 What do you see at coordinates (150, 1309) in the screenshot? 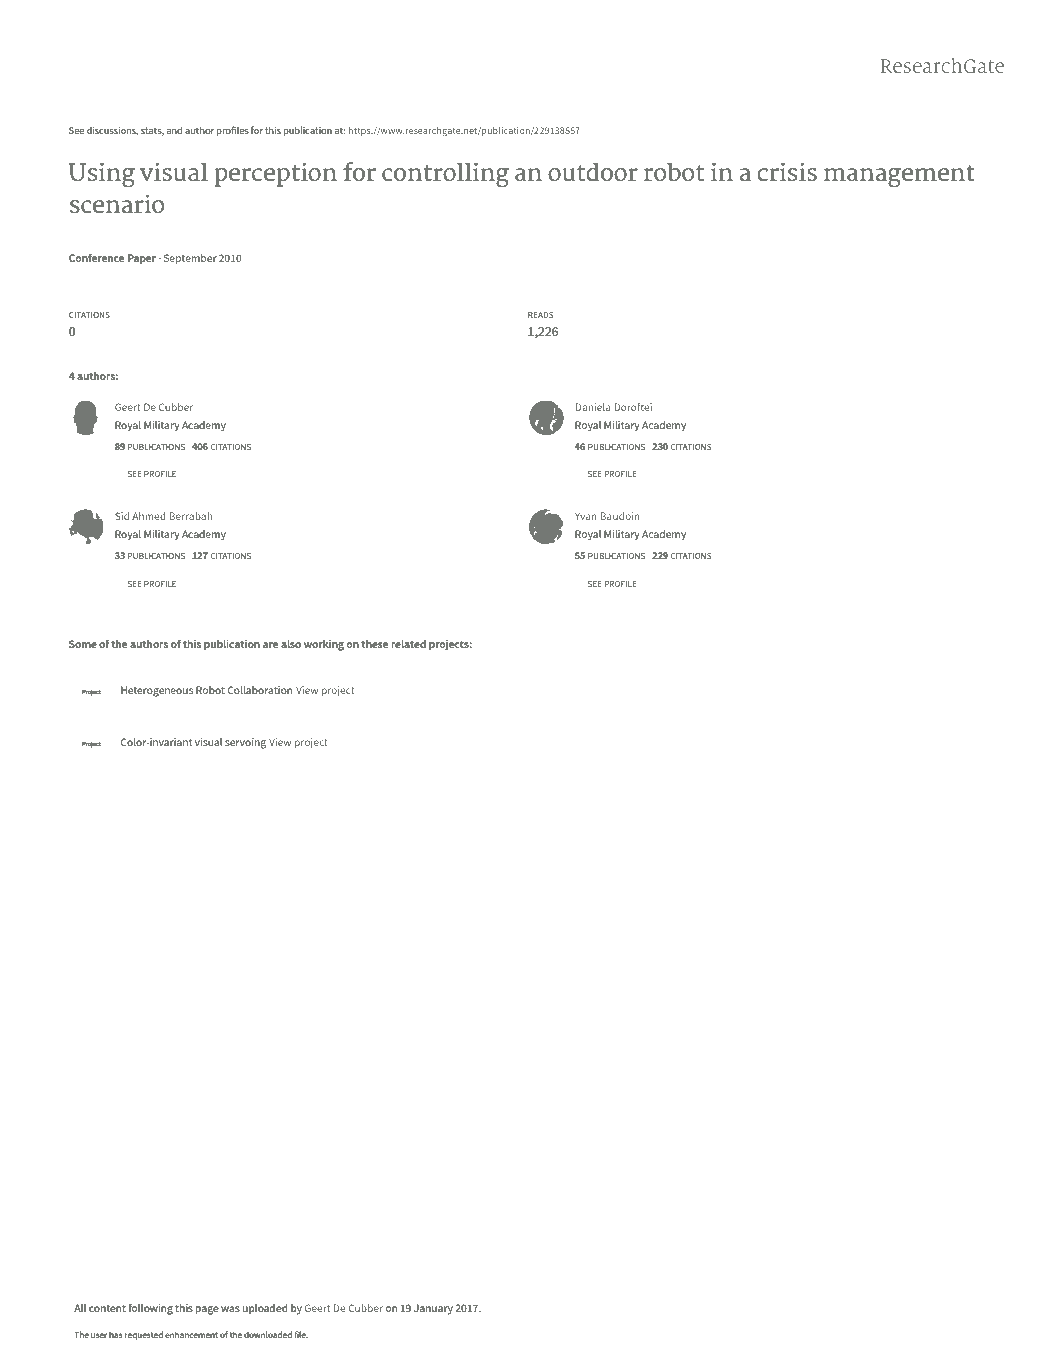
I see `following` at bounding box center [150, 1309].
